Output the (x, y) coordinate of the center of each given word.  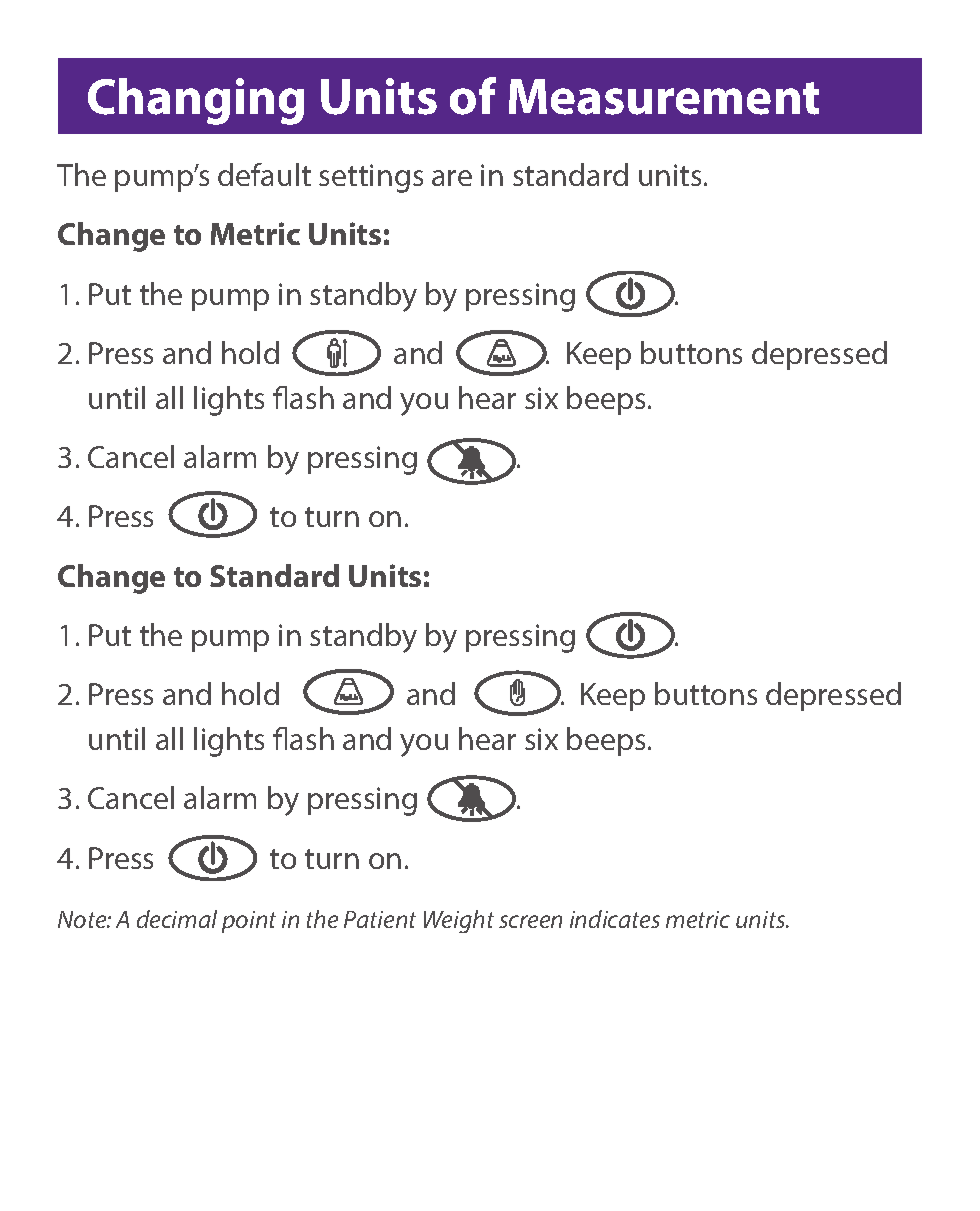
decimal (177, 919)
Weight (459, 921)
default (264, 174)
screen (530, 921)
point (249, 922)
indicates (615, 919)
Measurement (664, 97)
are (452, 178)
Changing (196, 101)
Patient (380, 919)
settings (371, 178)
